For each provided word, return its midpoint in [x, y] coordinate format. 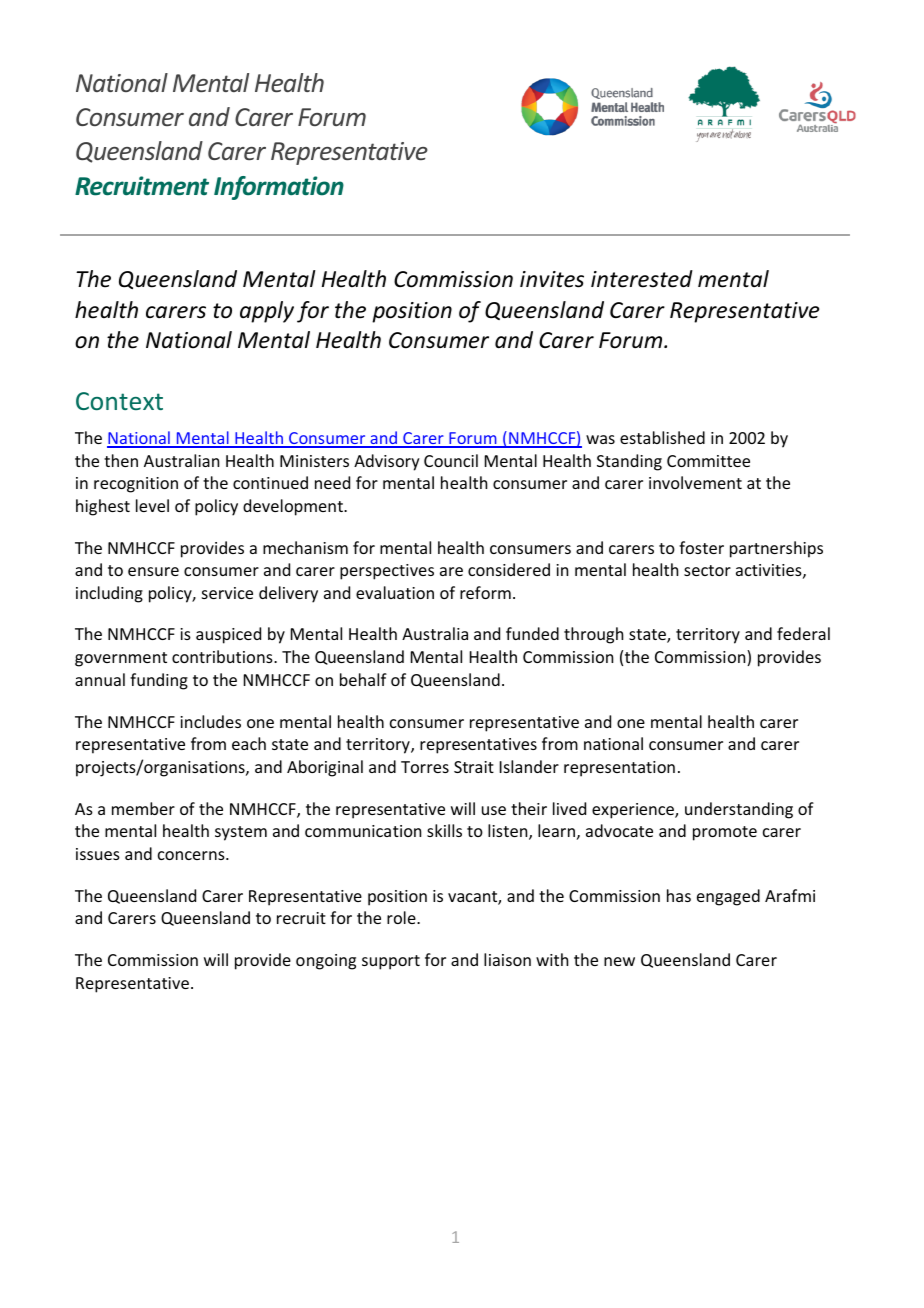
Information [279, 188]
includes [210, 721]
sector [707, 570]
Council [451, 460]
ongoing [326, 962]
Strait [474, 767]
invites [552, 279]
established [662, 437]
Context [119, 401]
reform [485, 592]
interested [642, 279]
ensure [153, 571]
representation [619, 769]
